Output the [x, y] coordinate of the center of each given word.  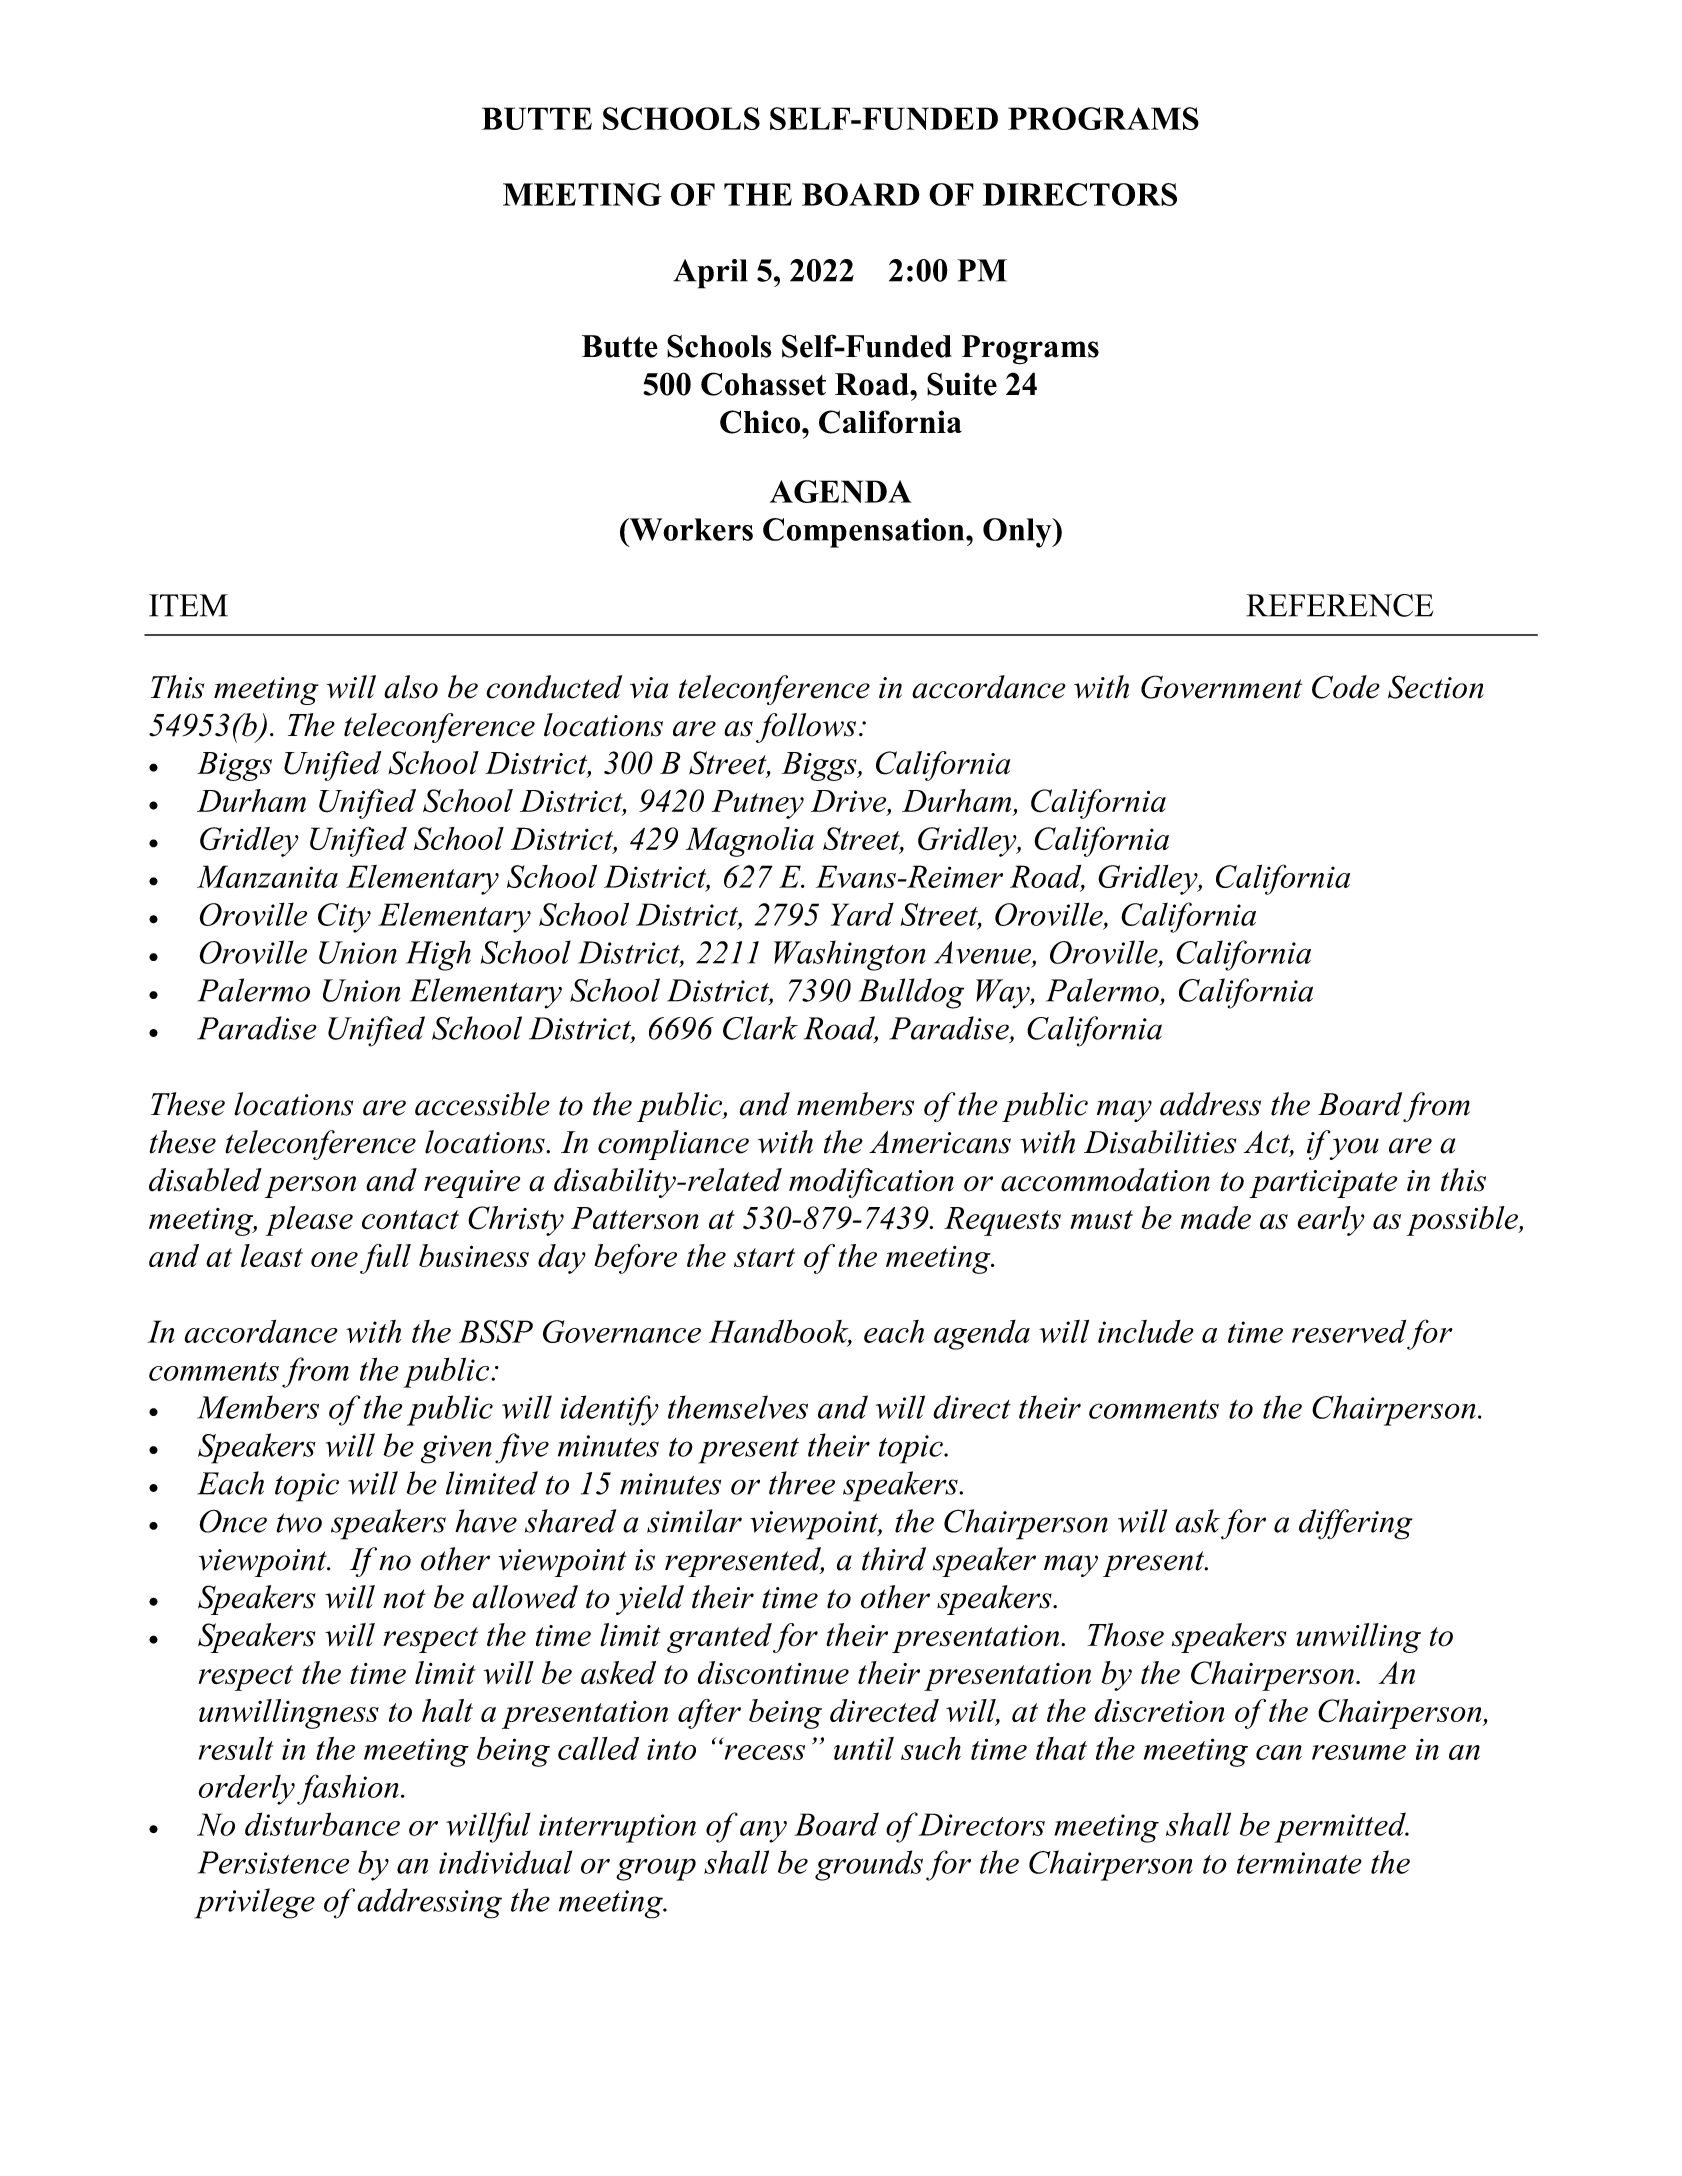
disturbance [322, 1824]
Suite [962, 384]
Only [1018, 533]
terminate [1299, 1863]
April [710, 274]
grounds [869, 1865]
